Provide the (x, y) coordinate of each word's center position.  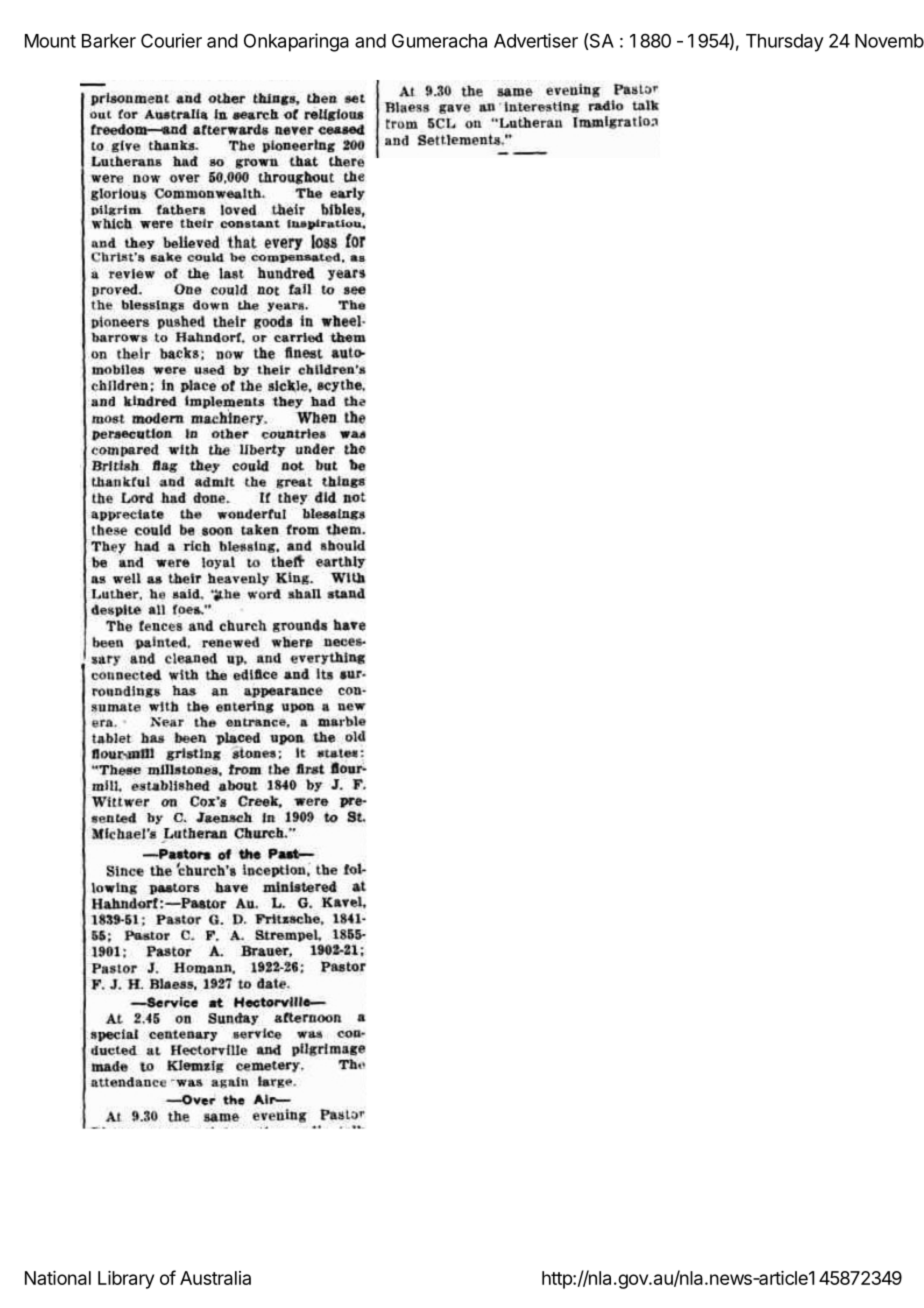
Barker (109, 41)
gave (455, 109)
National (58, 1278)
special (114, 1035)
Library (126, 1280)
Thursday (785, 43)
